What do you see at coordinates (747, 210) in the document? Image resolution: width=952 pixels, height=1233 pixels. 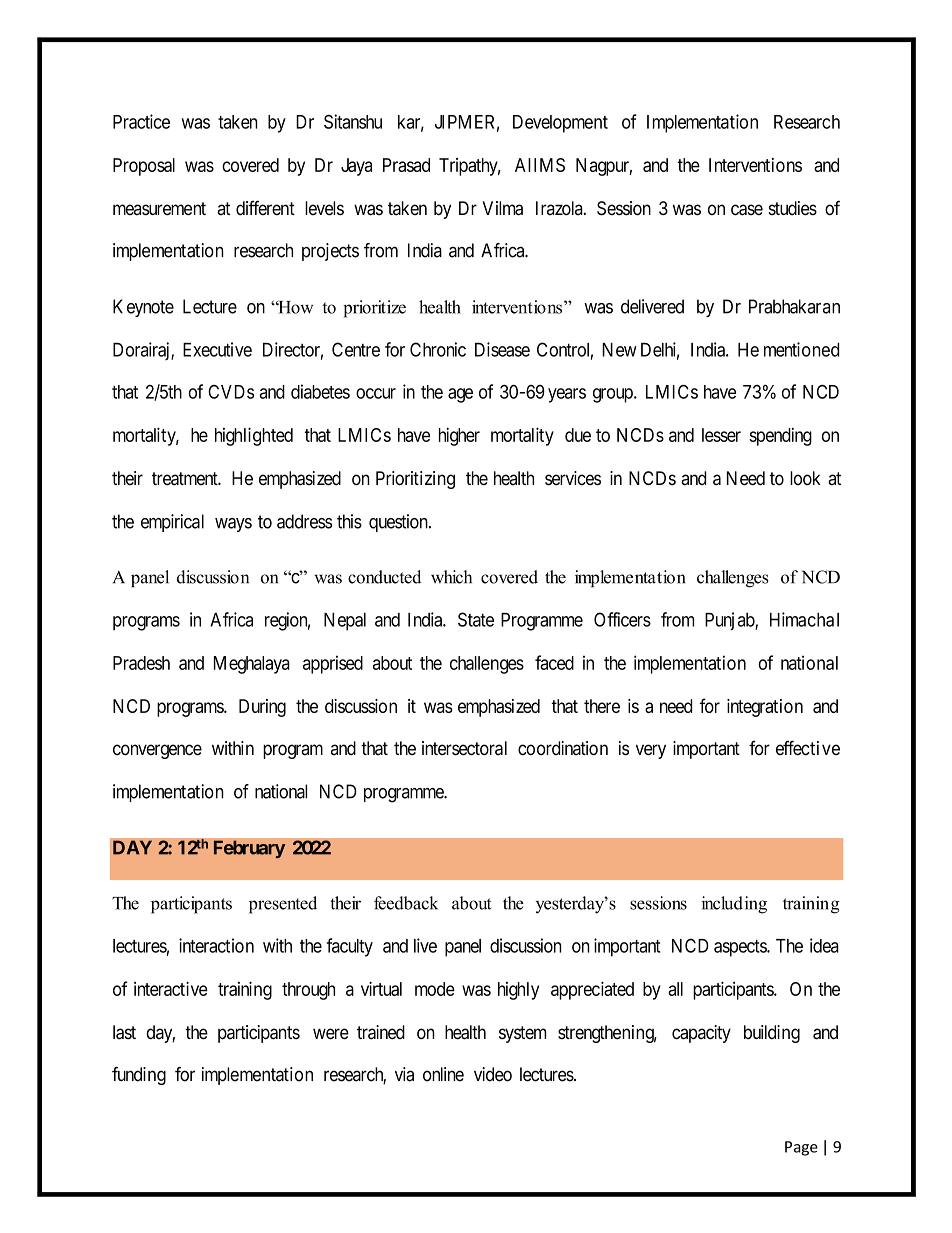 I see `case` at bounding box center [747, 210].
